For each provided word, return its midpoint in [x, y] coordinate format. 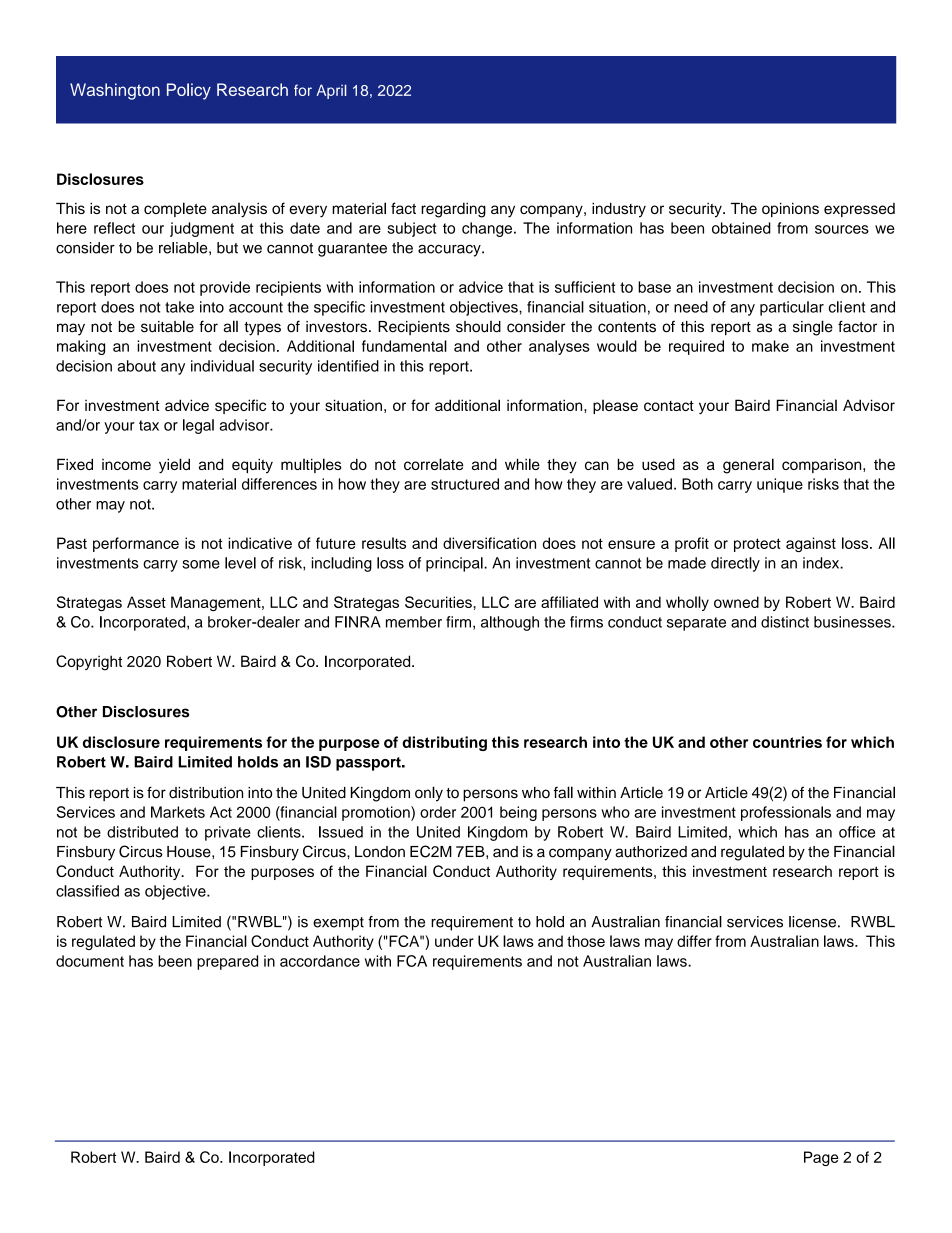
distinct [785, 622]
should [478, 327]
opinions [790, 209]
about [136, 366]
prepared [227, 962]
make [770, 346]
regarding [453, 210]
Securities [439, 602]
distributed [142, 832]
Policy [189, 91]
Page [821, 1158]
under [454, 941]
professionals [786, 813]
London [380, 852]
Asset [146, 602]
